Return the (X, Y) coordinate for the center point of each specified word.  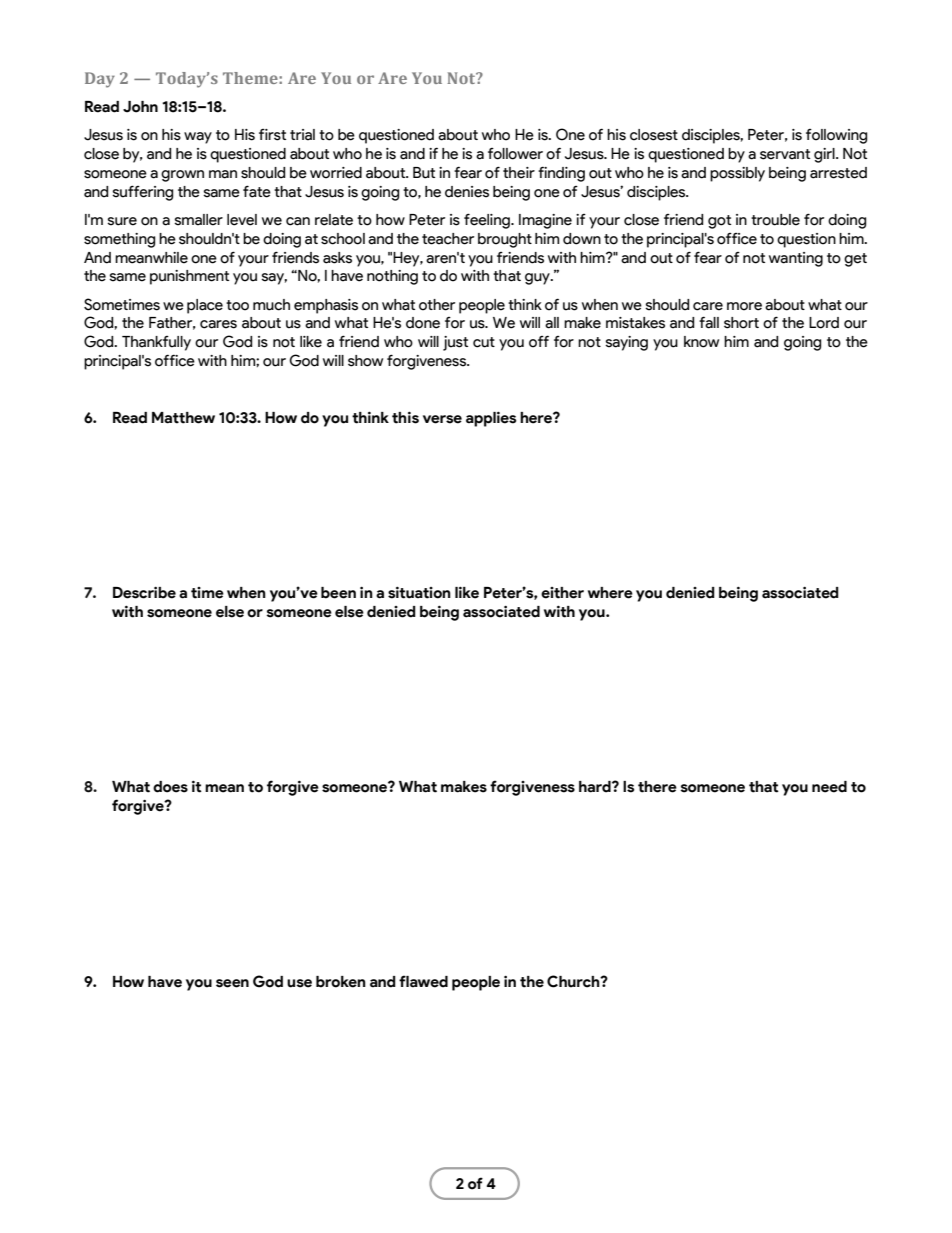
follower (515, 154)
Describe (144, 592)
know (701, 342)
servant (785, 154)
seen (232, 983)
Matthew (183, 418)
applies (491, 419)
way (198, 138)
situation (419, 592)
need (829, 787)
